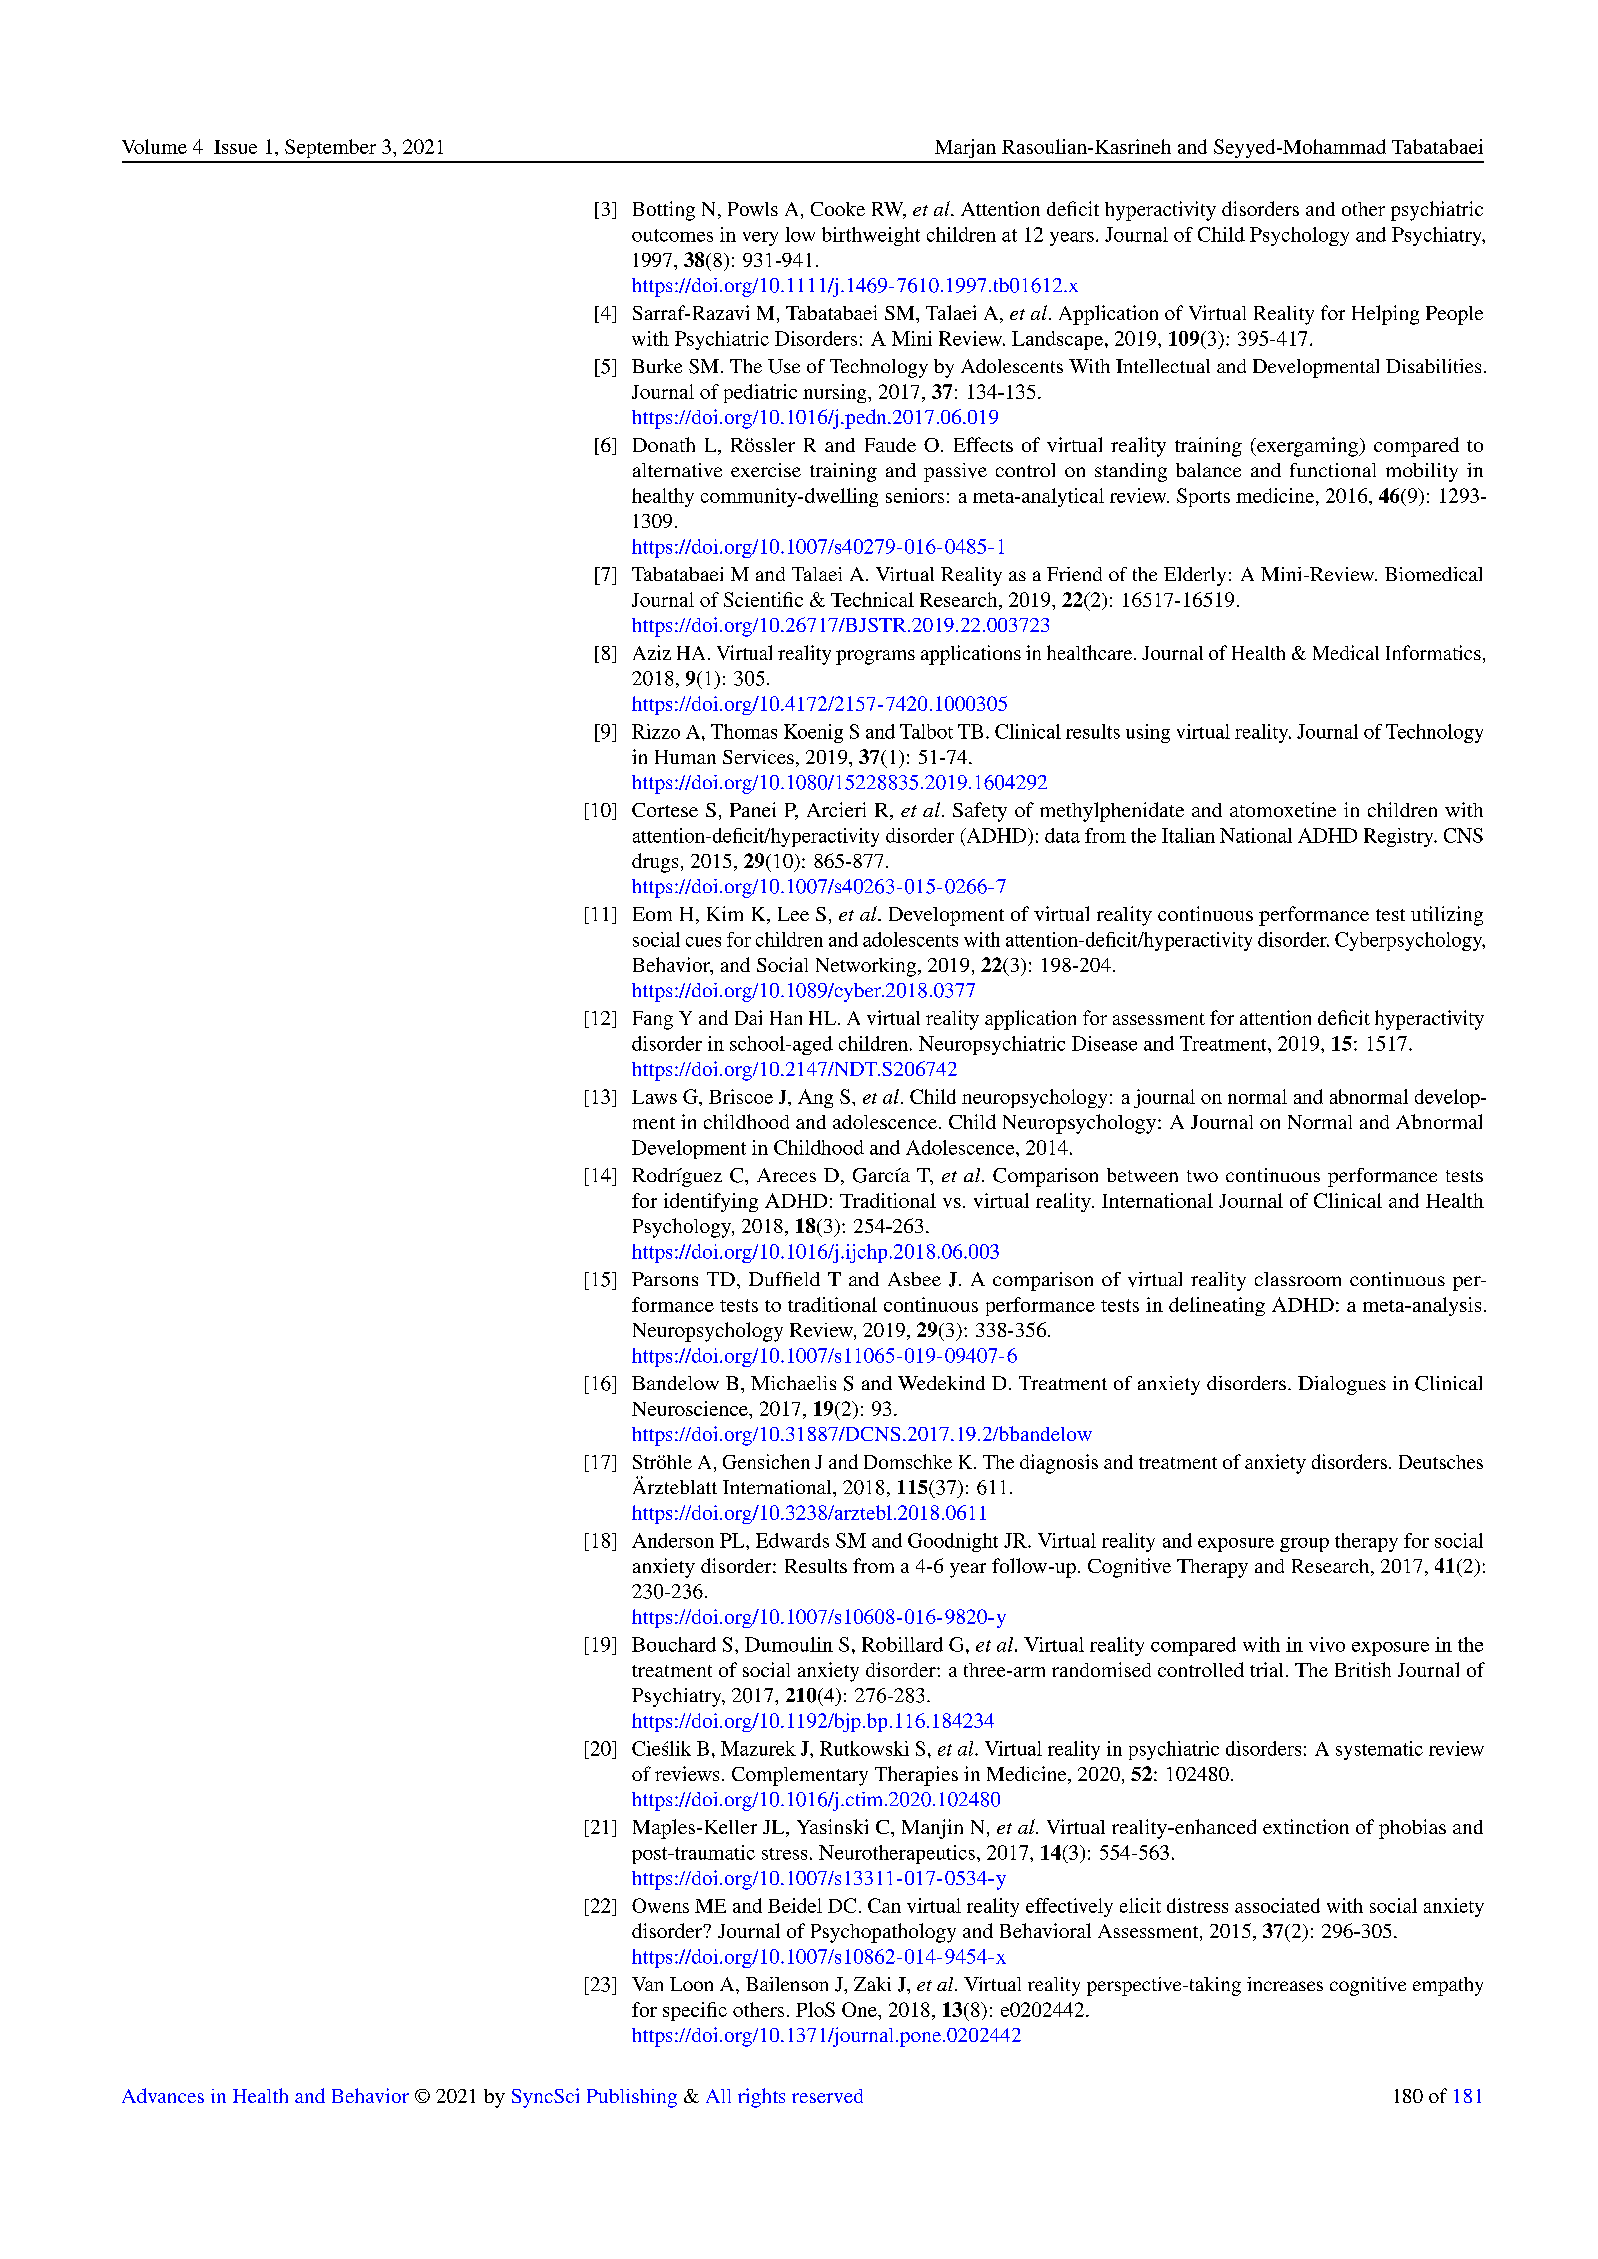 The width and height of the screenshot is (1598, 2259). I want to click on Advances, so click(163, 2095).
